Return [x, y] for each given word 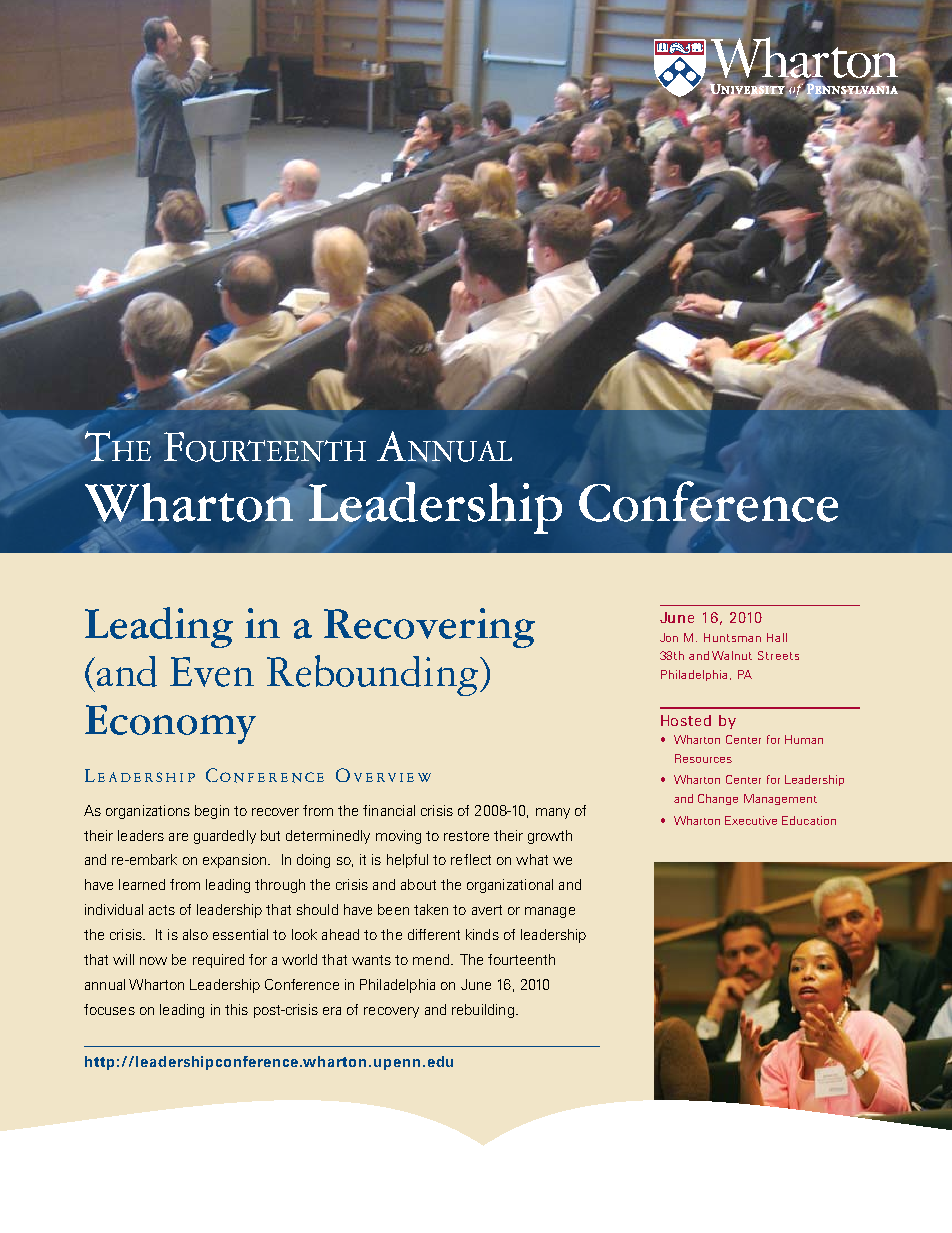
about [418, 884]
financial [389, 810]
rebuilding [483, 1011]
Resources [703, 758]
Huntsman [732, 637]
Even [212, 672]
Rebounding [372, 675]
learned [142, 884]
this [236, 1009]
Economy [170, 724]
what [532, 859]
